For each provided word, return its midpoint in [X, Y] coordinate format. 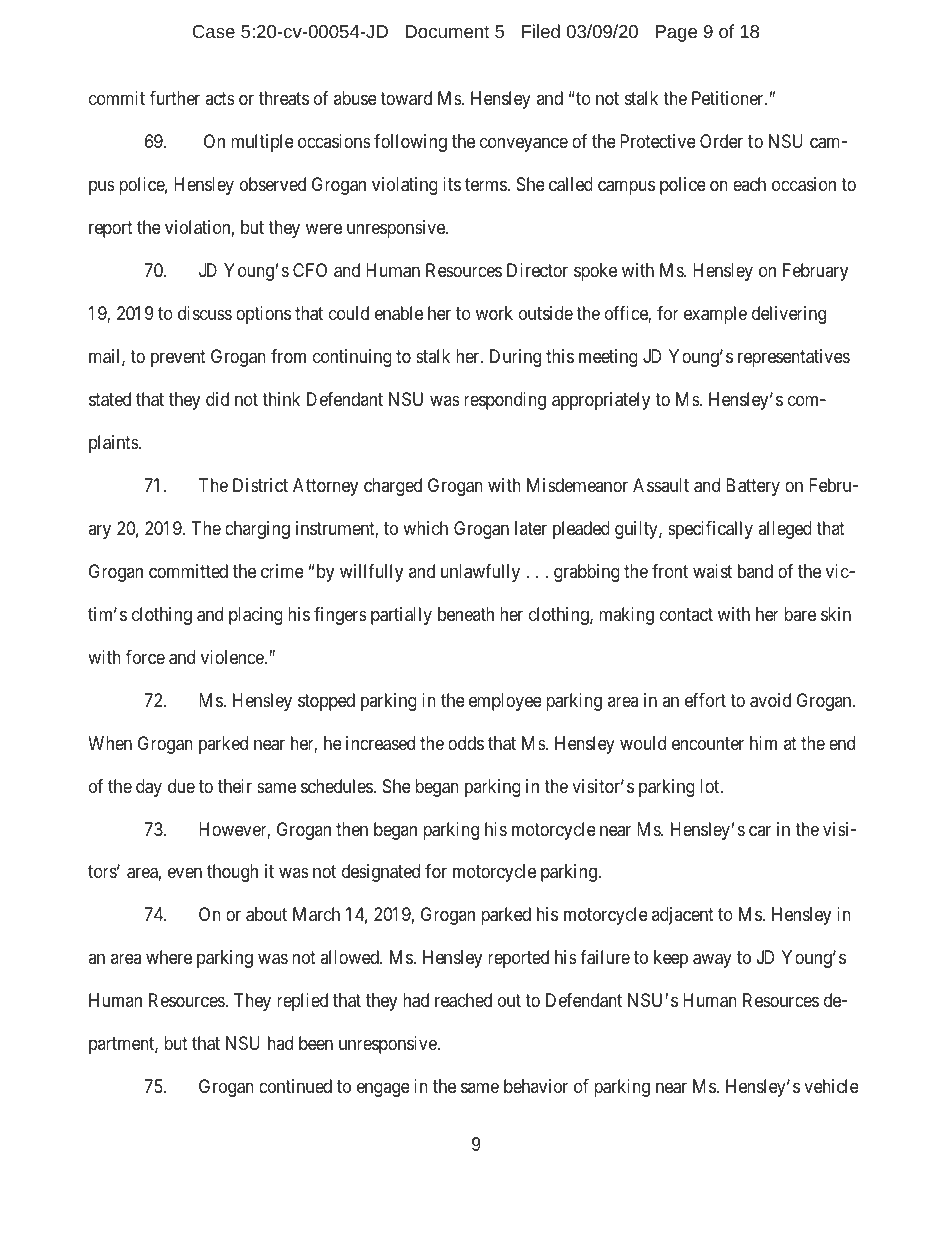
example [715, 315]
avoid [770, 700]
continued [295, 1086]
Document [447, 31]
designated [381, 873]
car [760, 830]
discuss [205, 313]
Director [537, 270]
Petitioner [729, 98]
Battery [753, 487]
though [232, 873]
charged [393, 487]
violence [233, 657]
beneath [466, 614]
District [260, 485]
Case [213, 31]
